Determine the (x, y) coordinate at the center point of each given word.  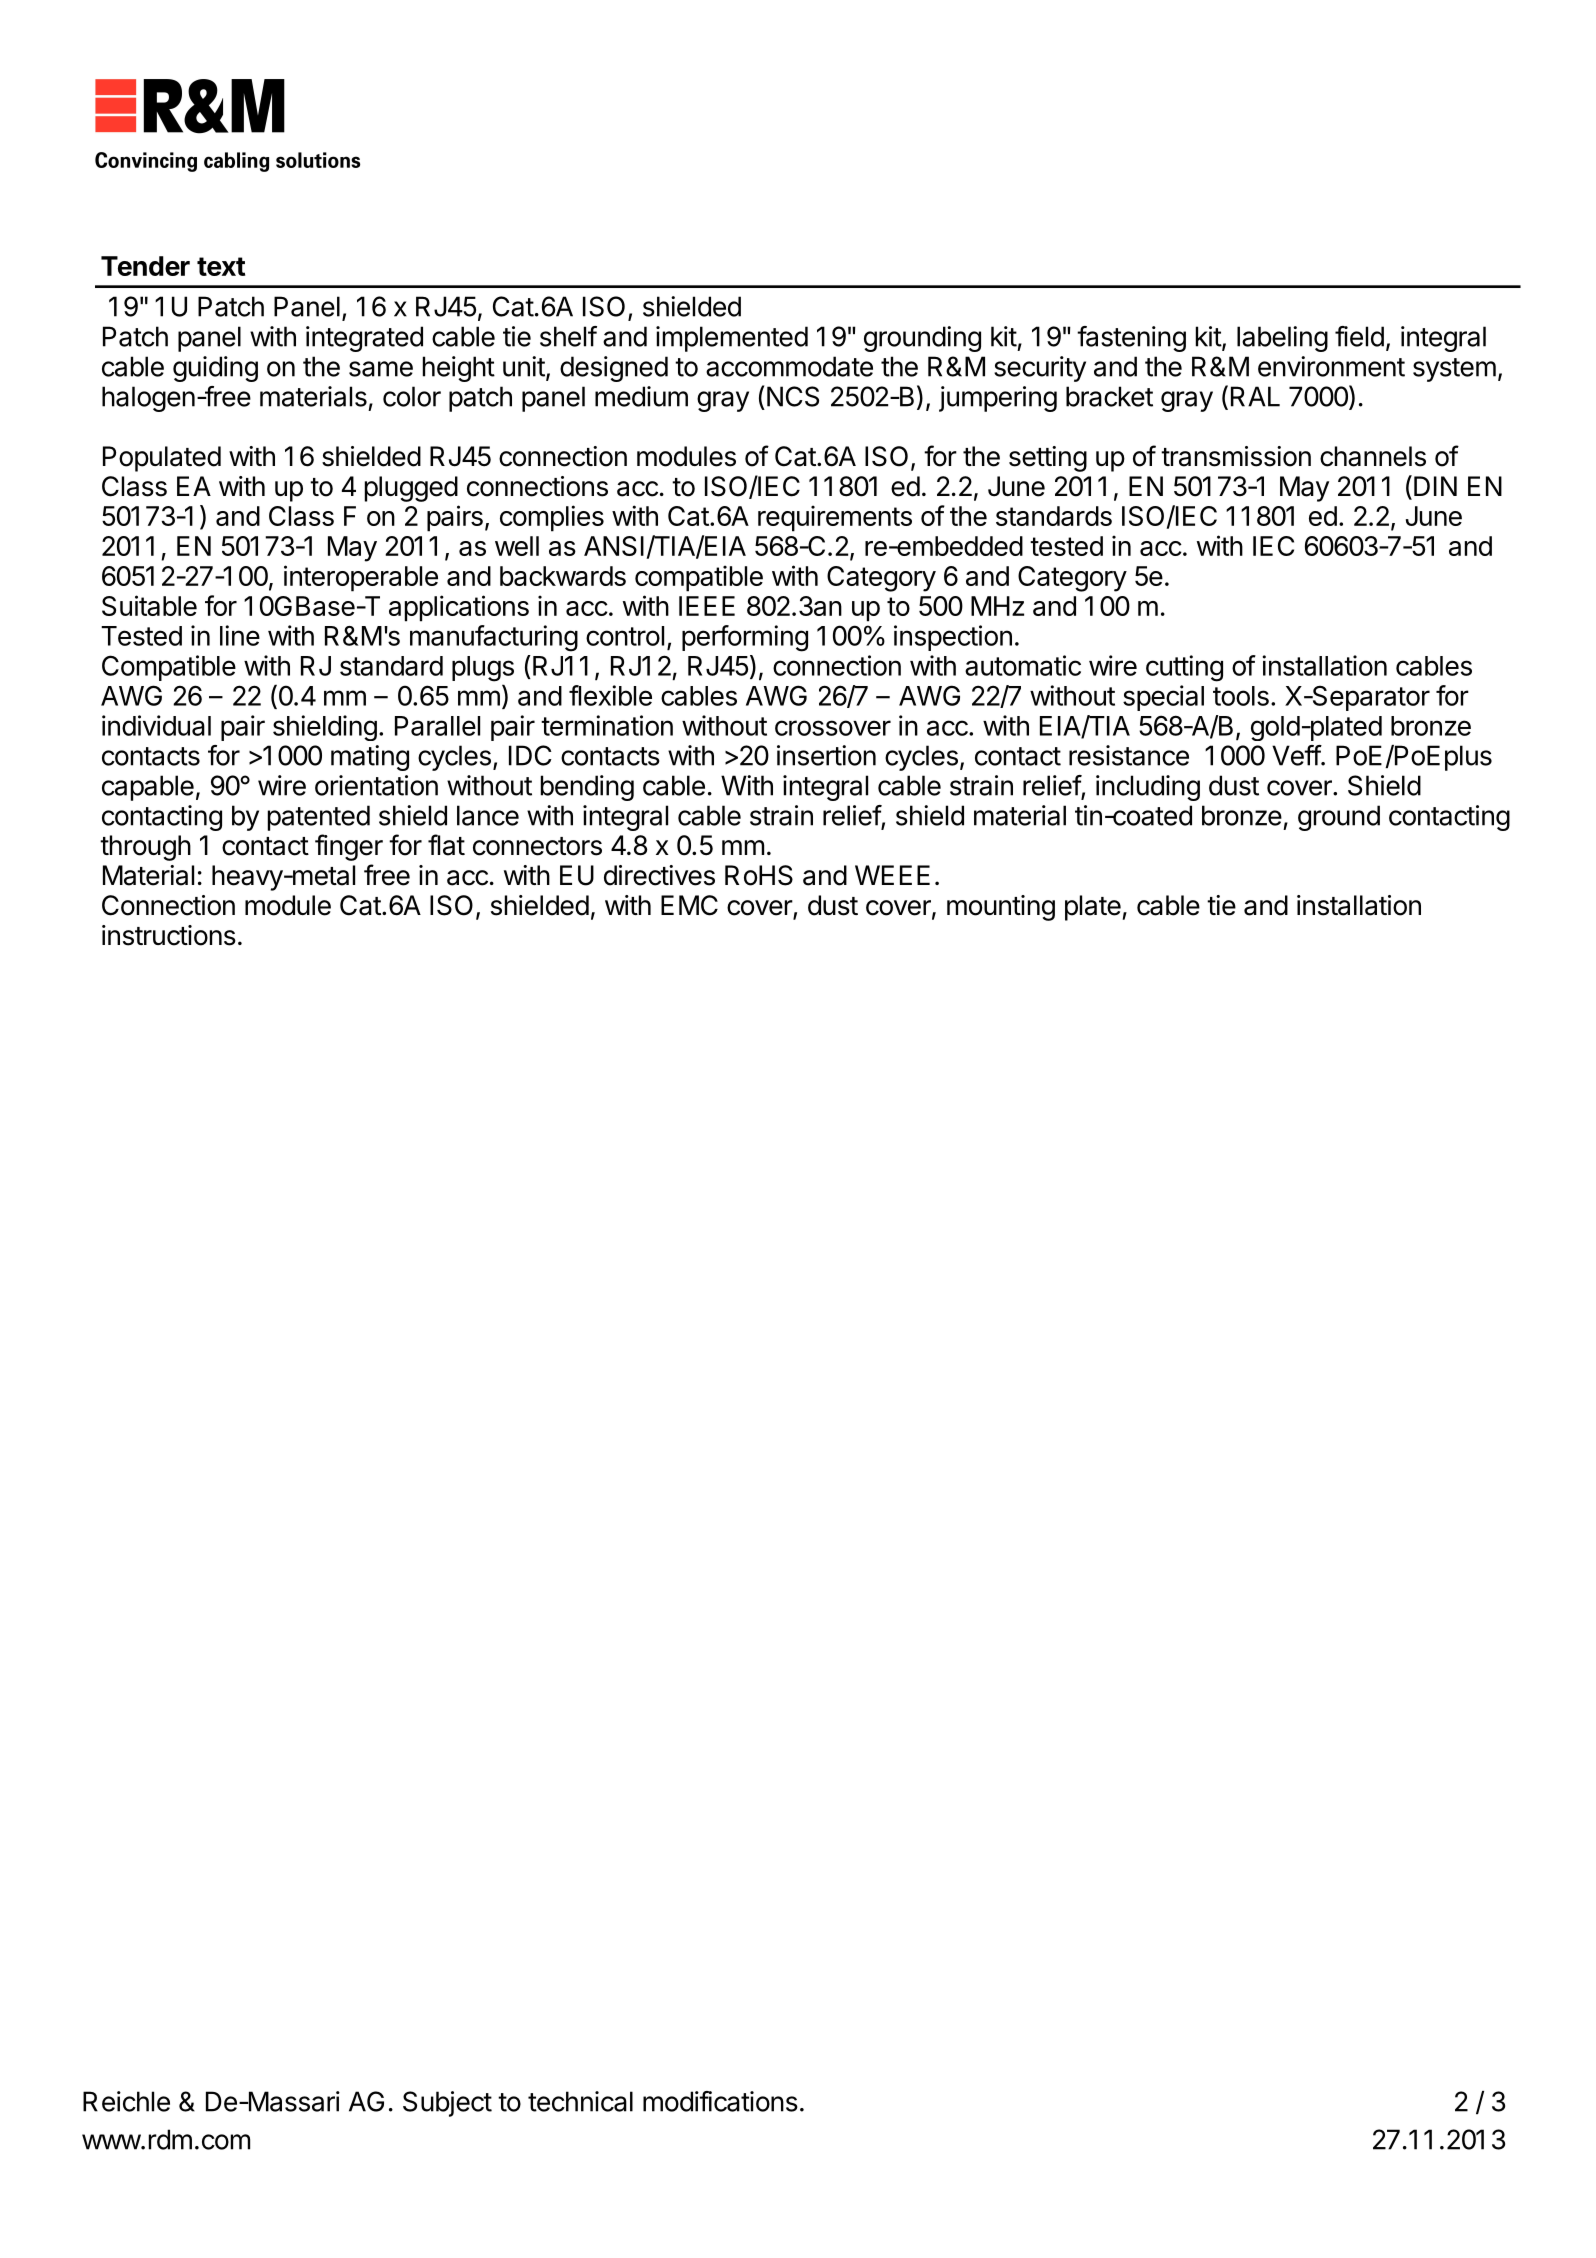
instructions (169, 935)
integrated (364, 339)
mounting (1001, 908)
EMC (689, 905)
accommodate (789, 366)
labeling (1282, 339)
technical (580, 2101)
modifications (720, 2101)
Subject (447, 2104)
